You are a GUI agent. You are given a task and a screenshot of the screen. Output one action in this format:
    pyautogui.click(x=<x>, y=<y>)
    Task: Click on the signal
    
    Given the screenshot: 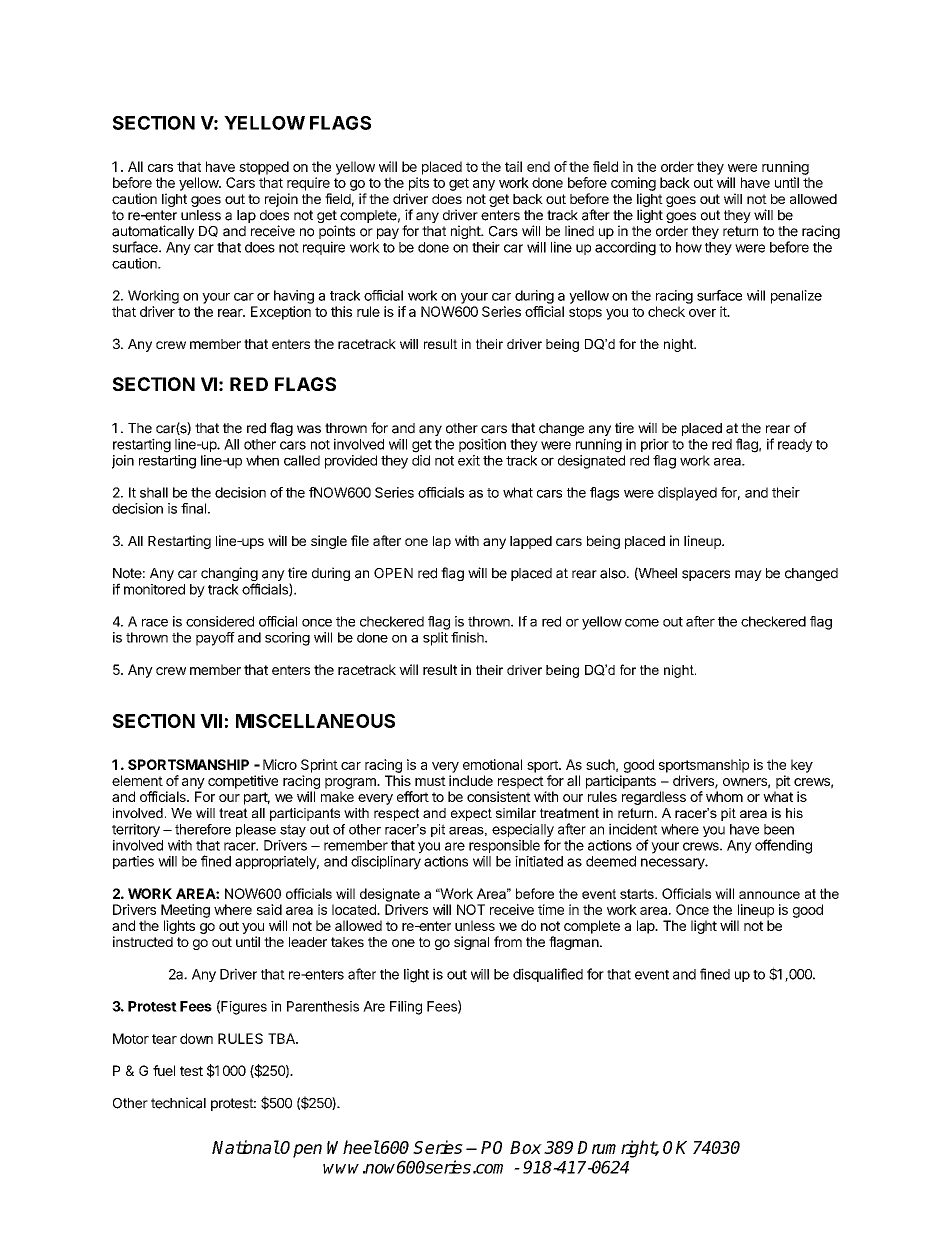 What is the action you would take?
    pyautogui.click(x=471, y=943)
